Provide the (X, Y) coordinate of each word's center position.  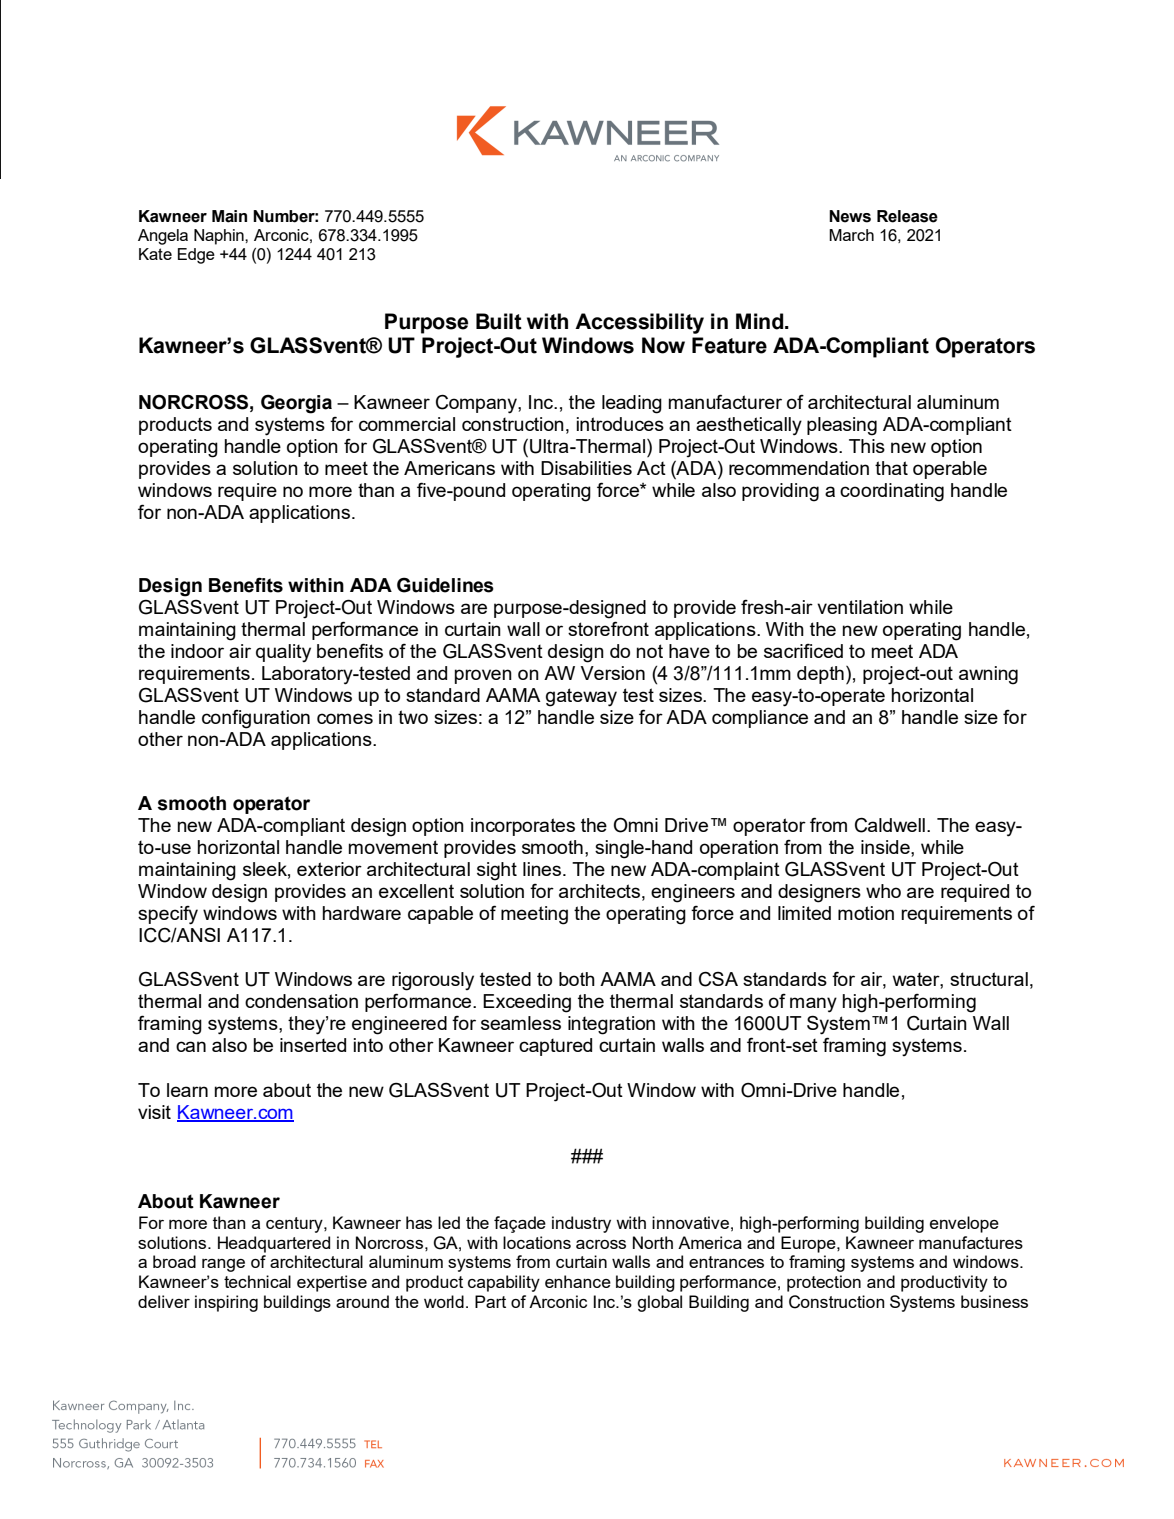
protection (824, 1283)
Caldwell (890, 825)
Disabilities (586, 468)
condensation (301, 1001)
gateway (581, 697)
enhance (578, 1281)
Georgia (296, 404)
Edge (196, 256)
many (813, 1005)
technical (257, 1281)
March (851, 235)
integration (611, 1025)
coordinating (892, 492)
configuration (256, 719)
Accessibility (639, 323)
